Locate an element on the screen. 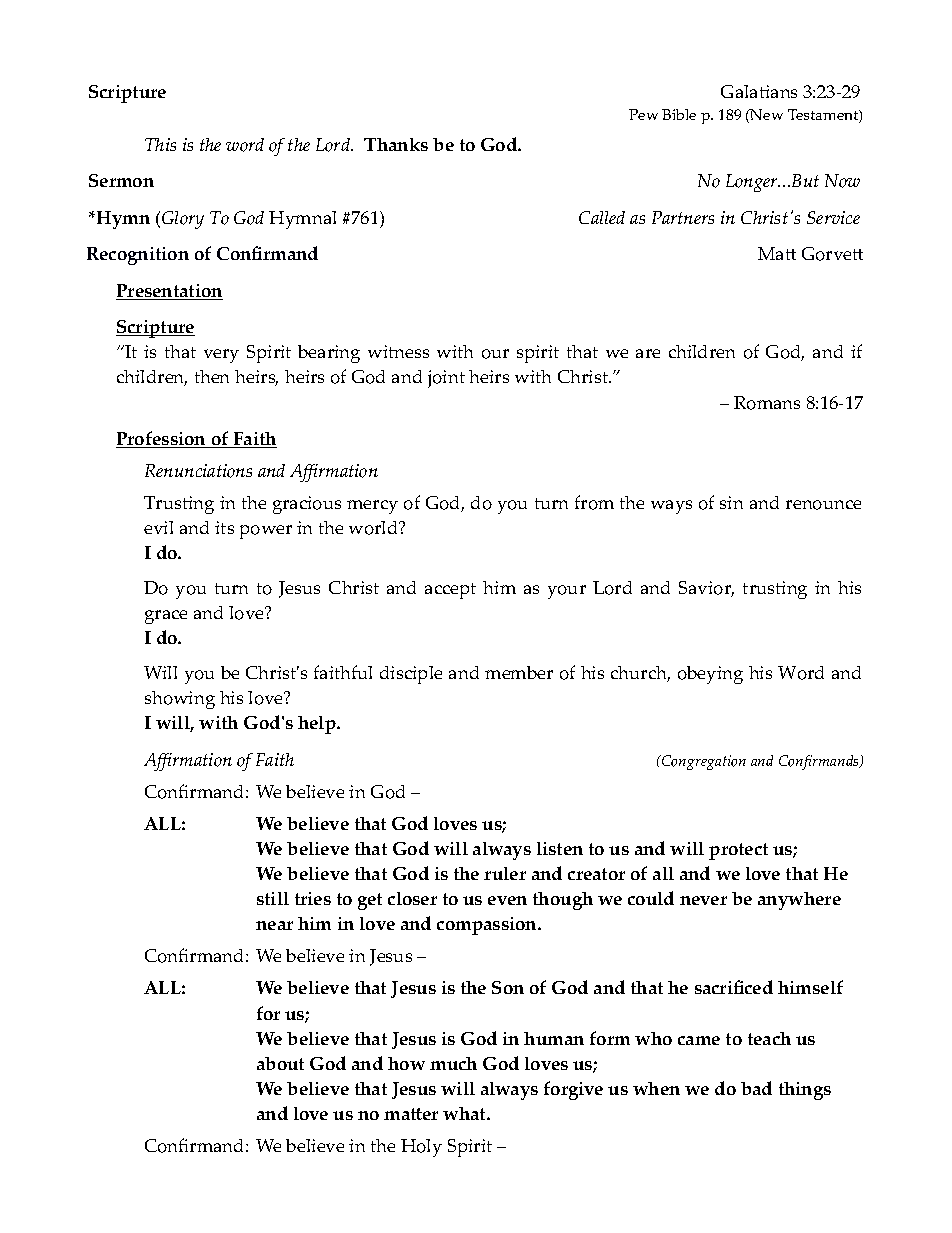 The width and height of the screenshot is (952, 1233). about is located at coordinates (280, 1063).
